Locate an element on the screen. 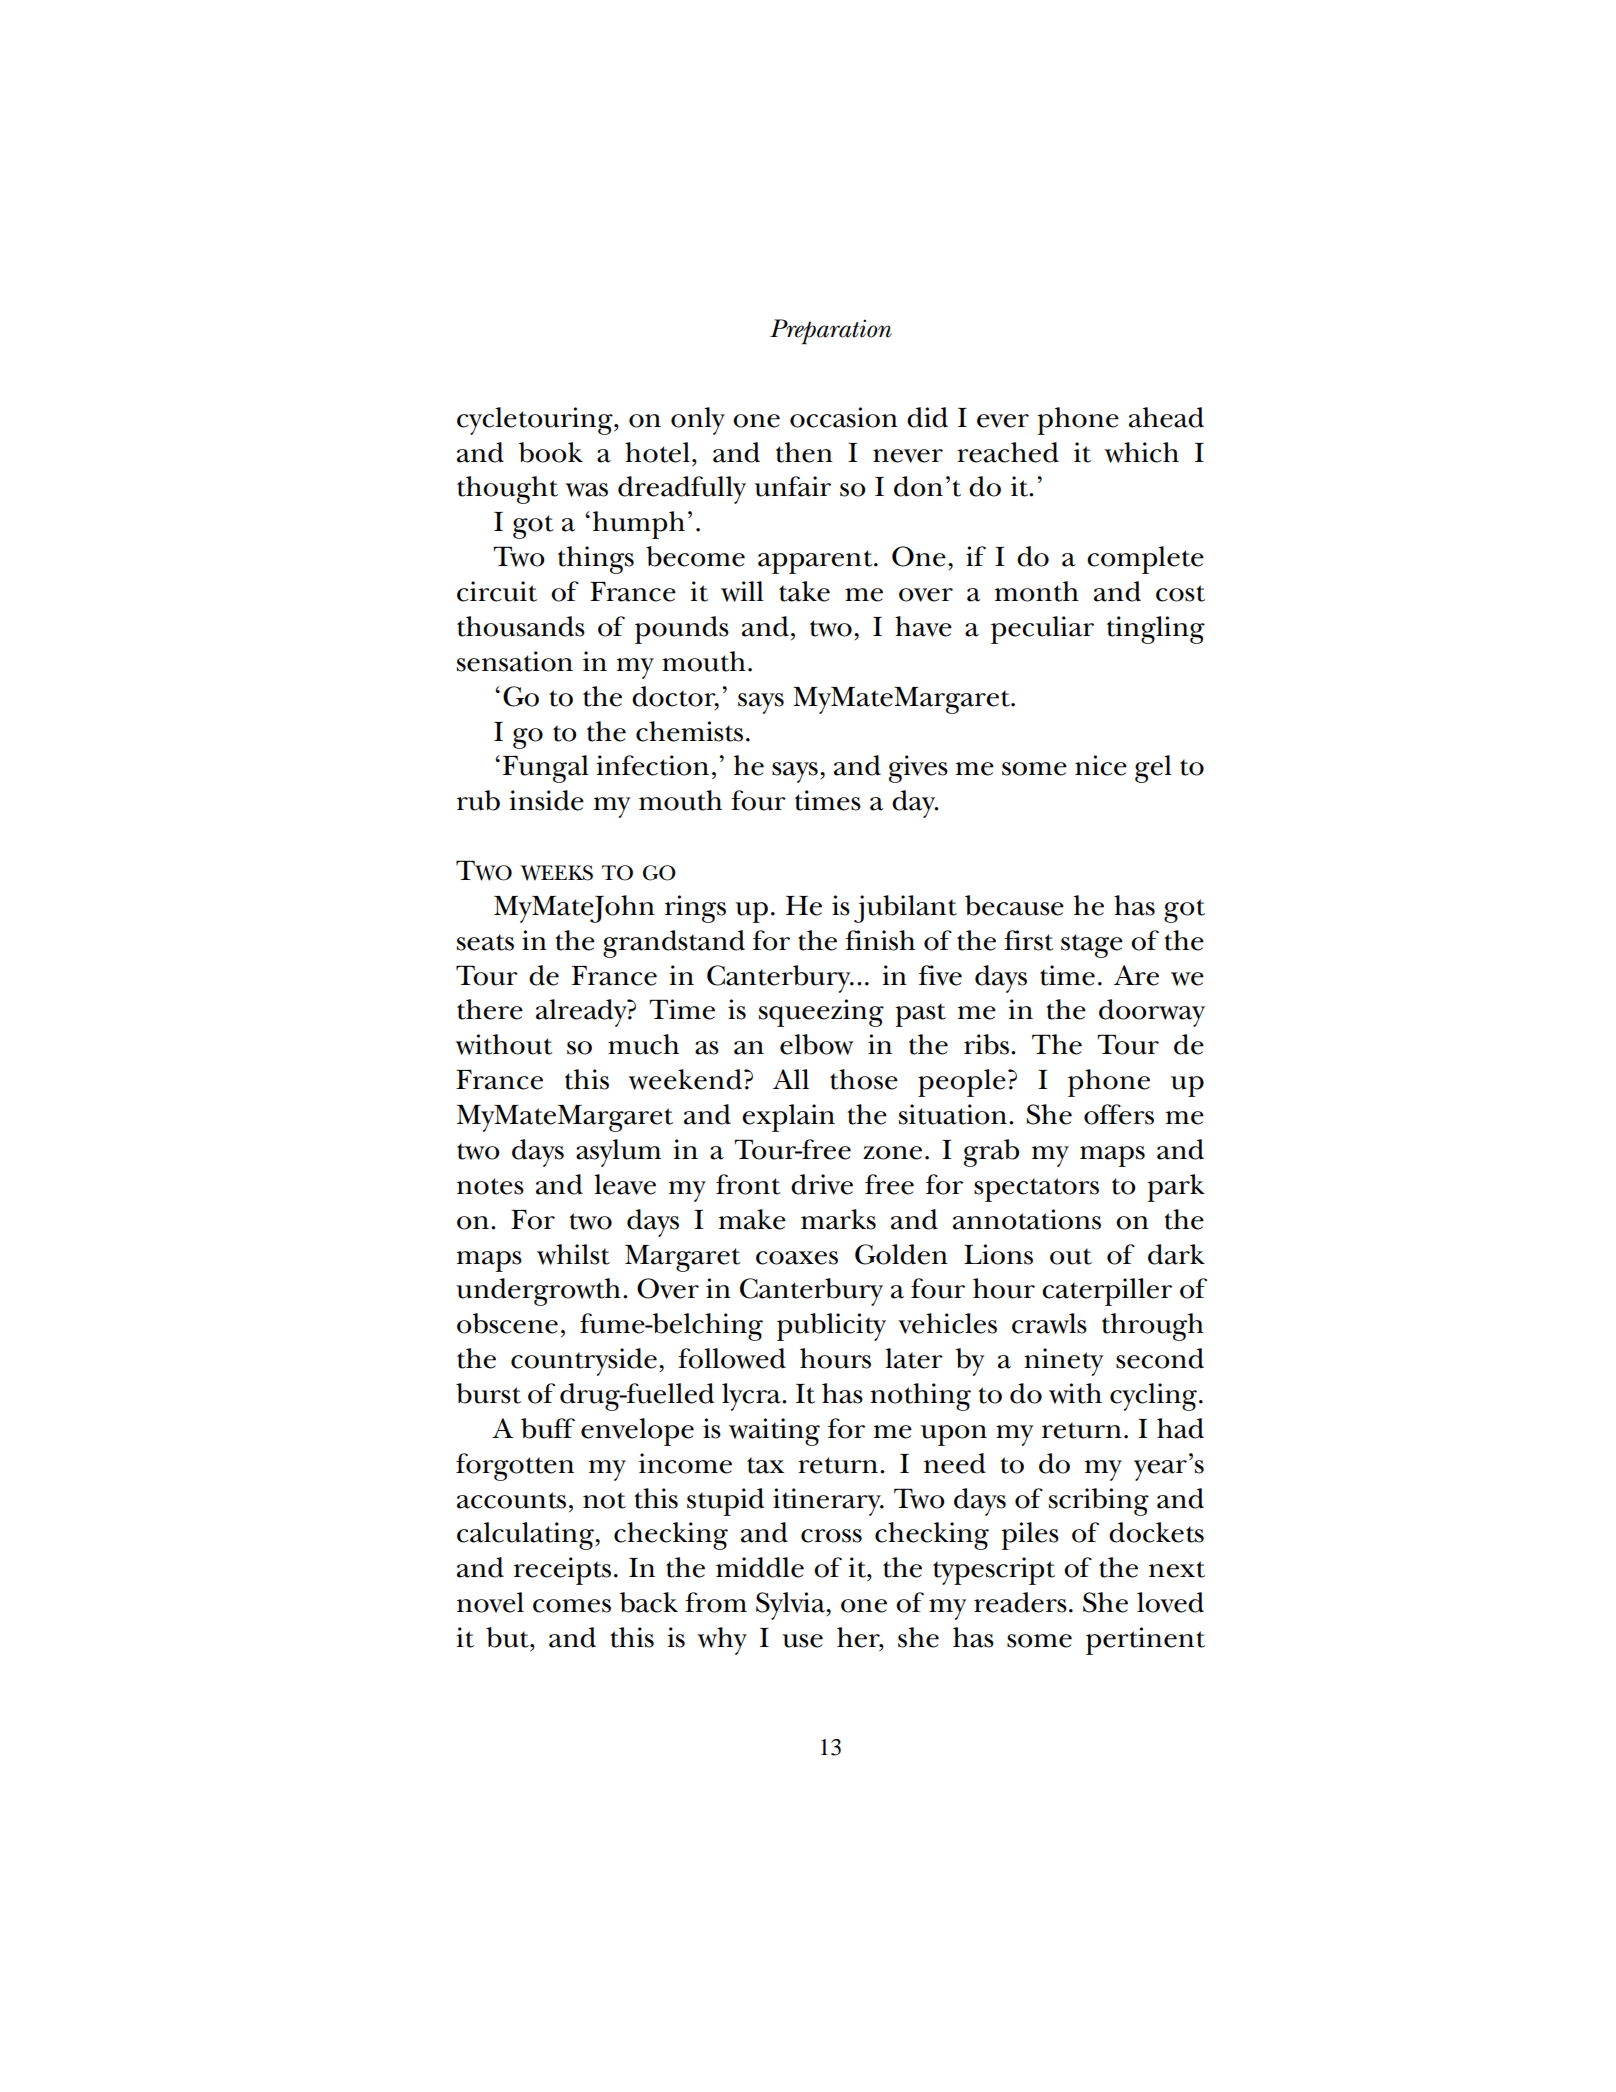 This screenshot has height=2092, width=1616. take is located at coordinates (804, 591).
